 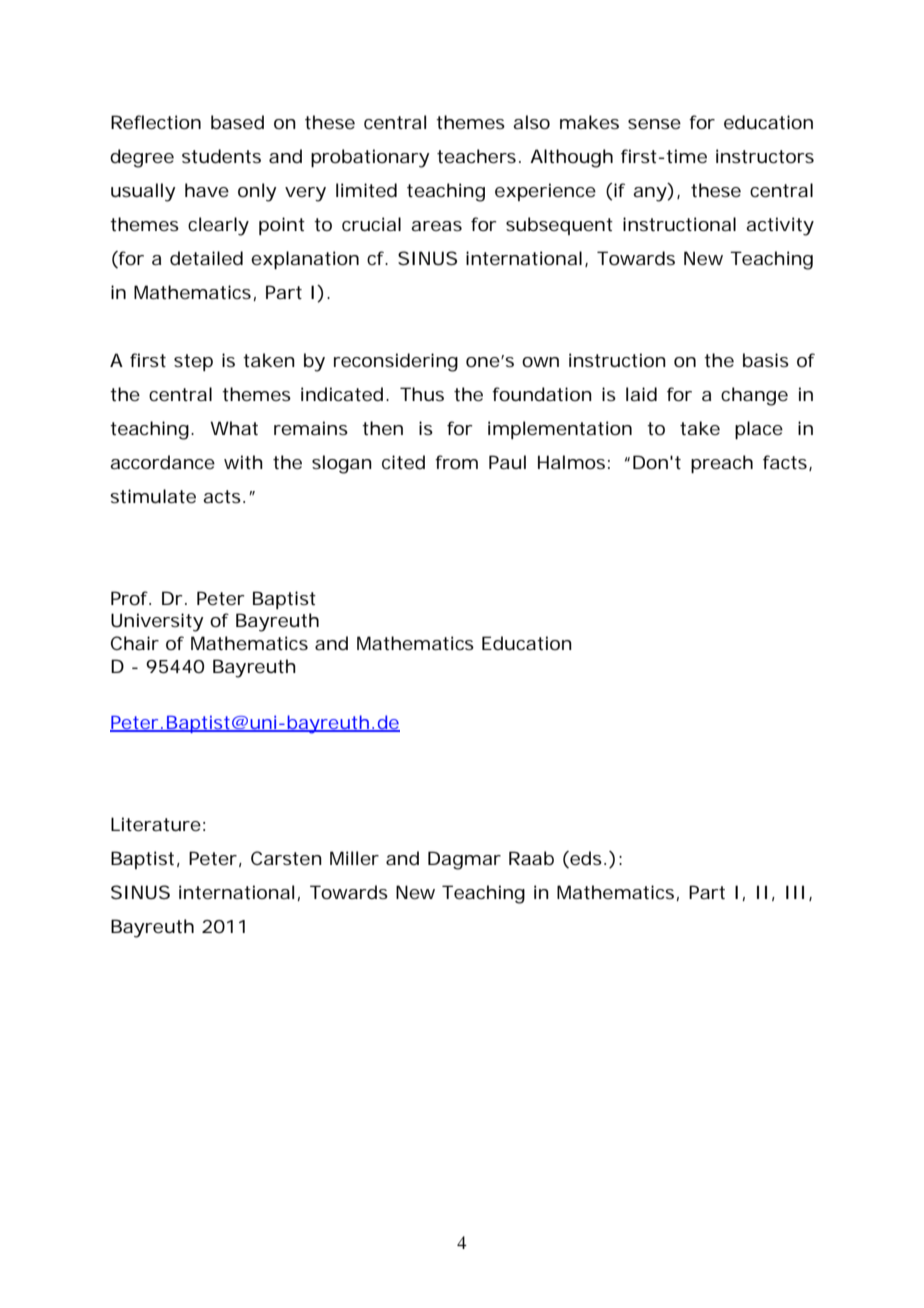 What do you see at coordinates (795, 892) in the page?
I see `III` at bounding box center [795, 892].
